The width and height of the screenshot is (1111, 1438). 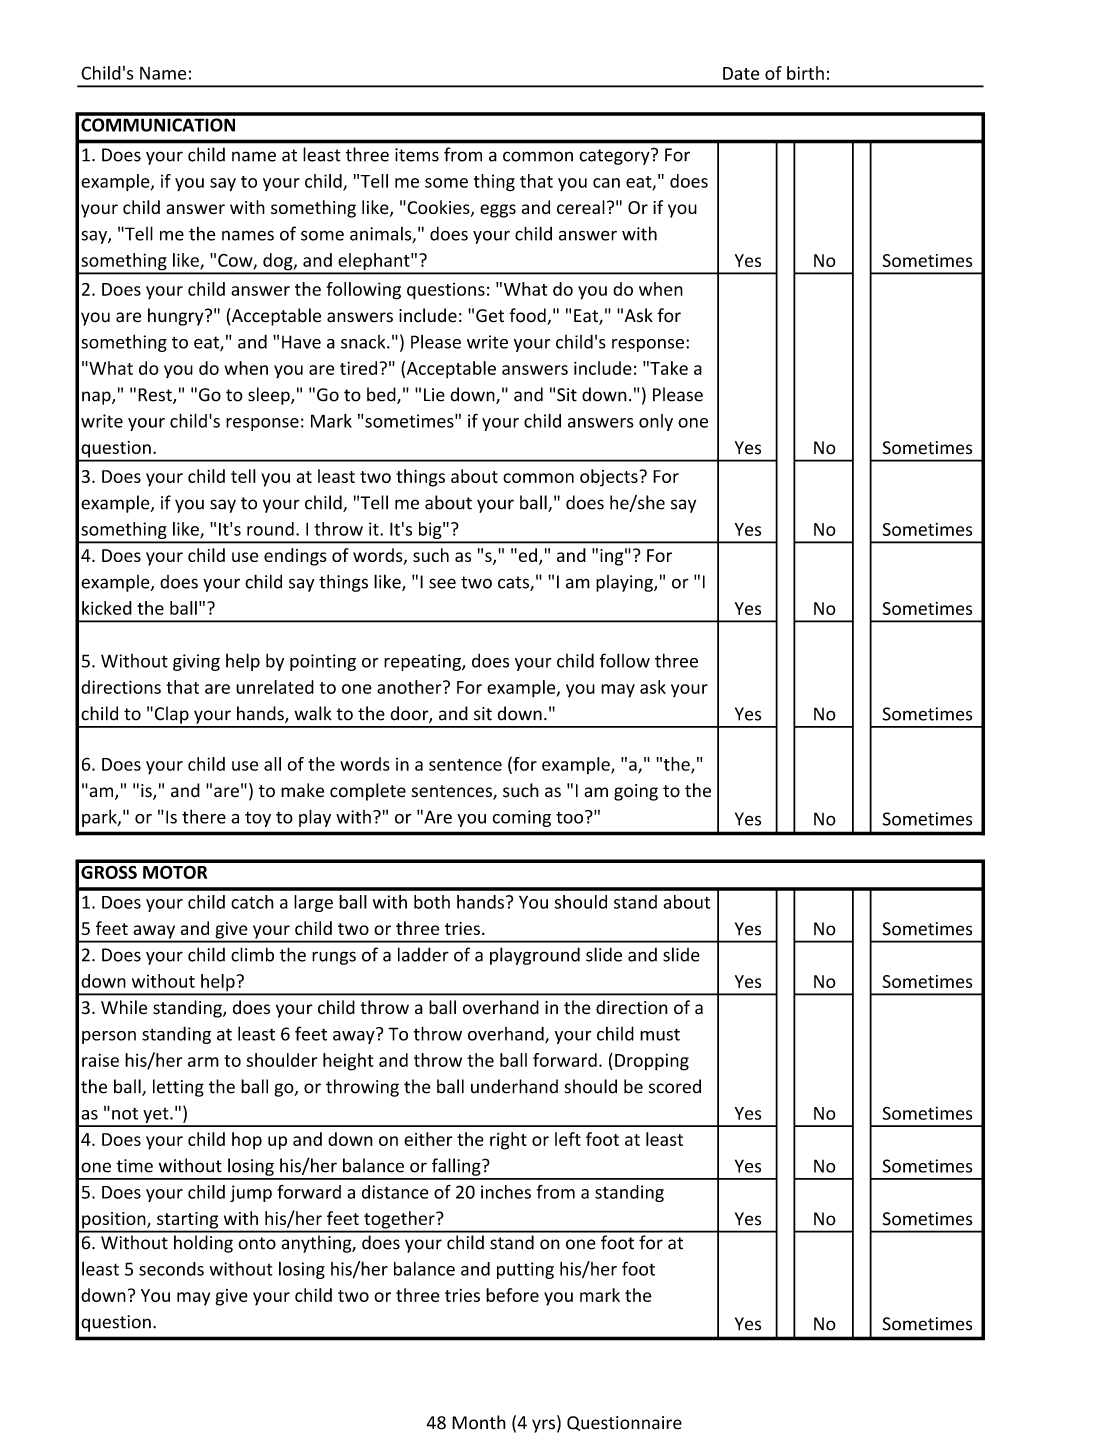 What do you see at coordinates (741, 73) in the screenshot?
I see `Date` at bounding box center [741, 73].
